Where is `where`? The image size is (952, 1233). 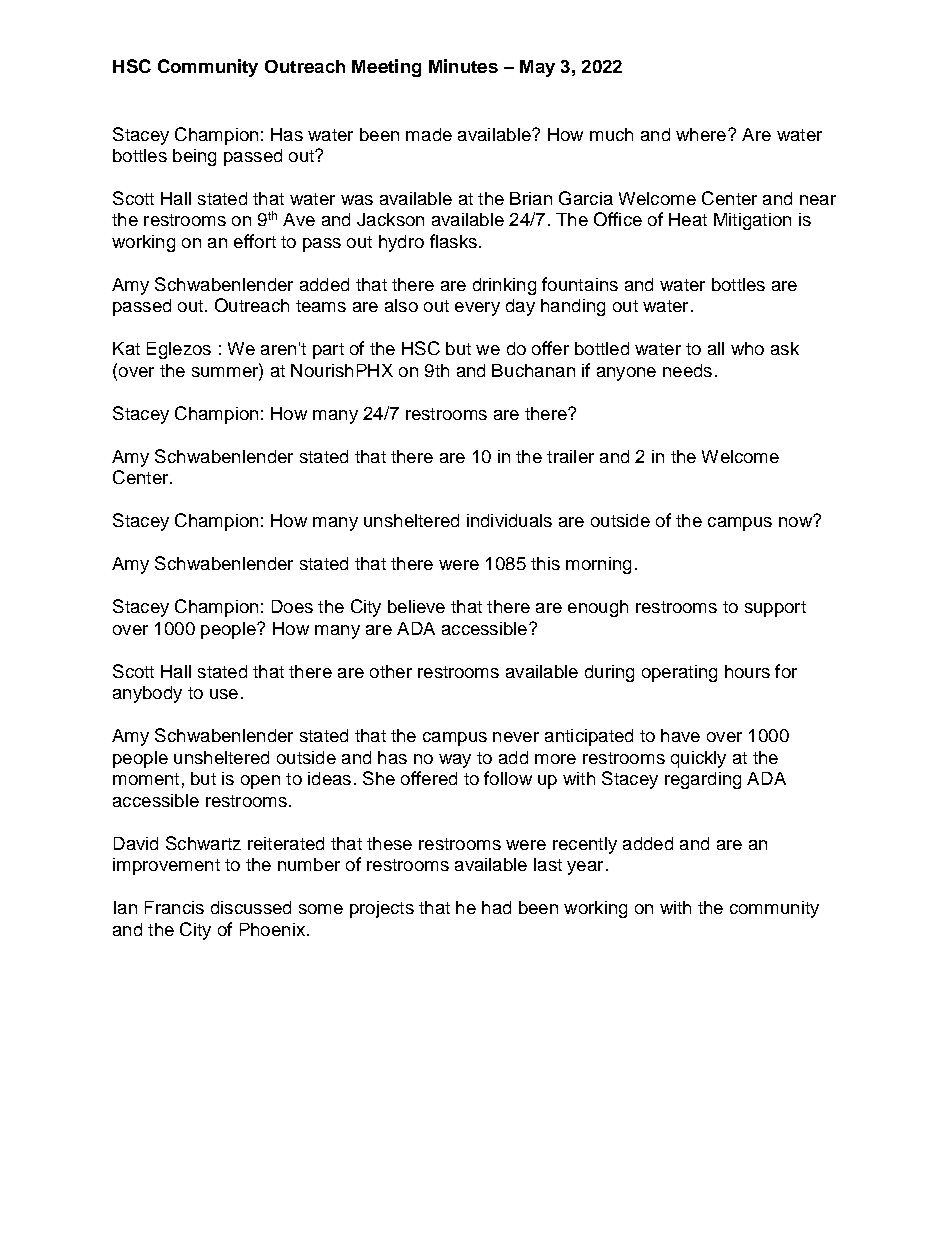
where is located at coordinates (701, 134).
